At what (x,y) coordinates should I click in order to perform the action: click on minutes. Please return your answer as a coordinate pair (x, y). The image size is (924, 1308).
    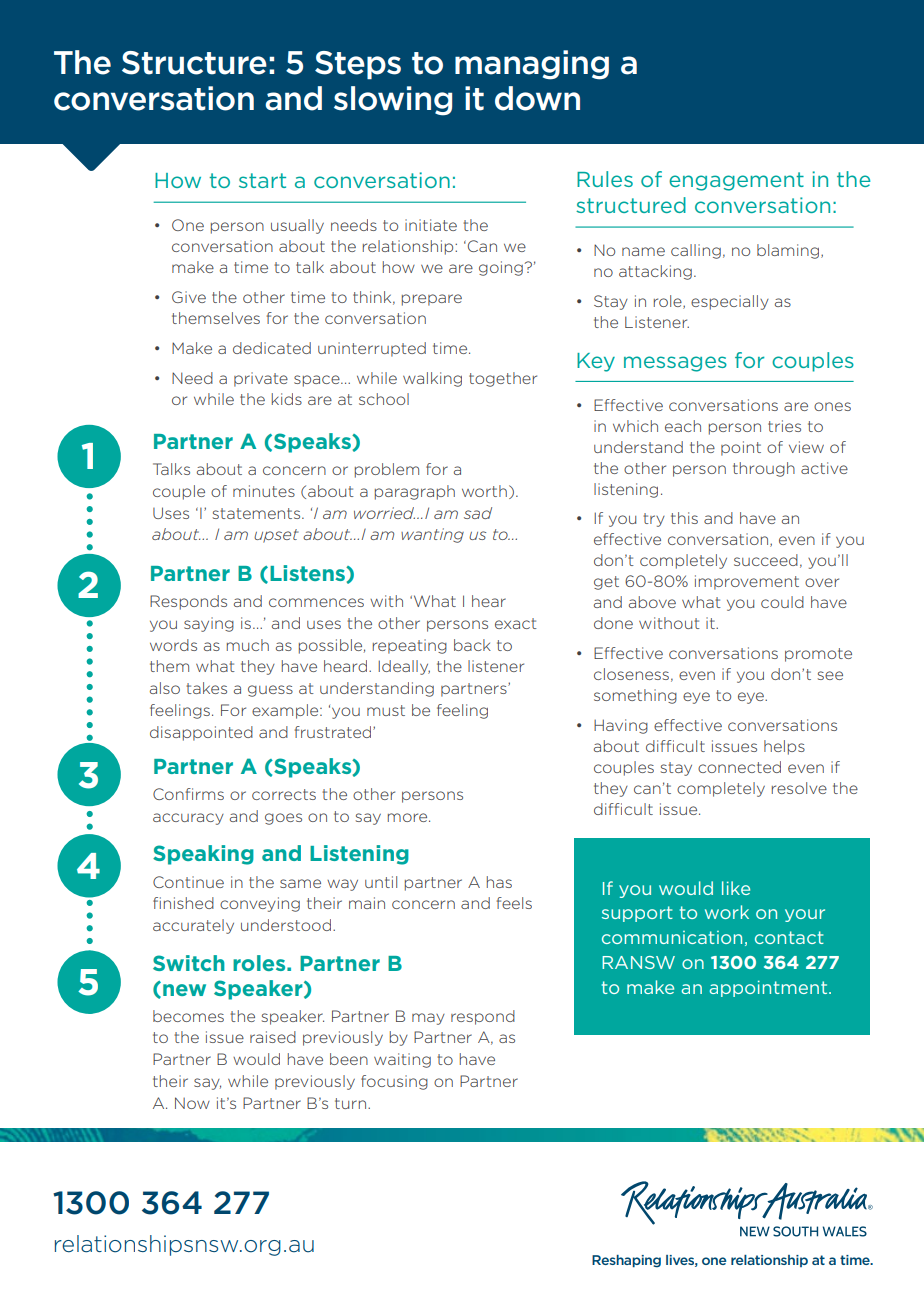
    Looking at the image, I should click on (264, 491).
